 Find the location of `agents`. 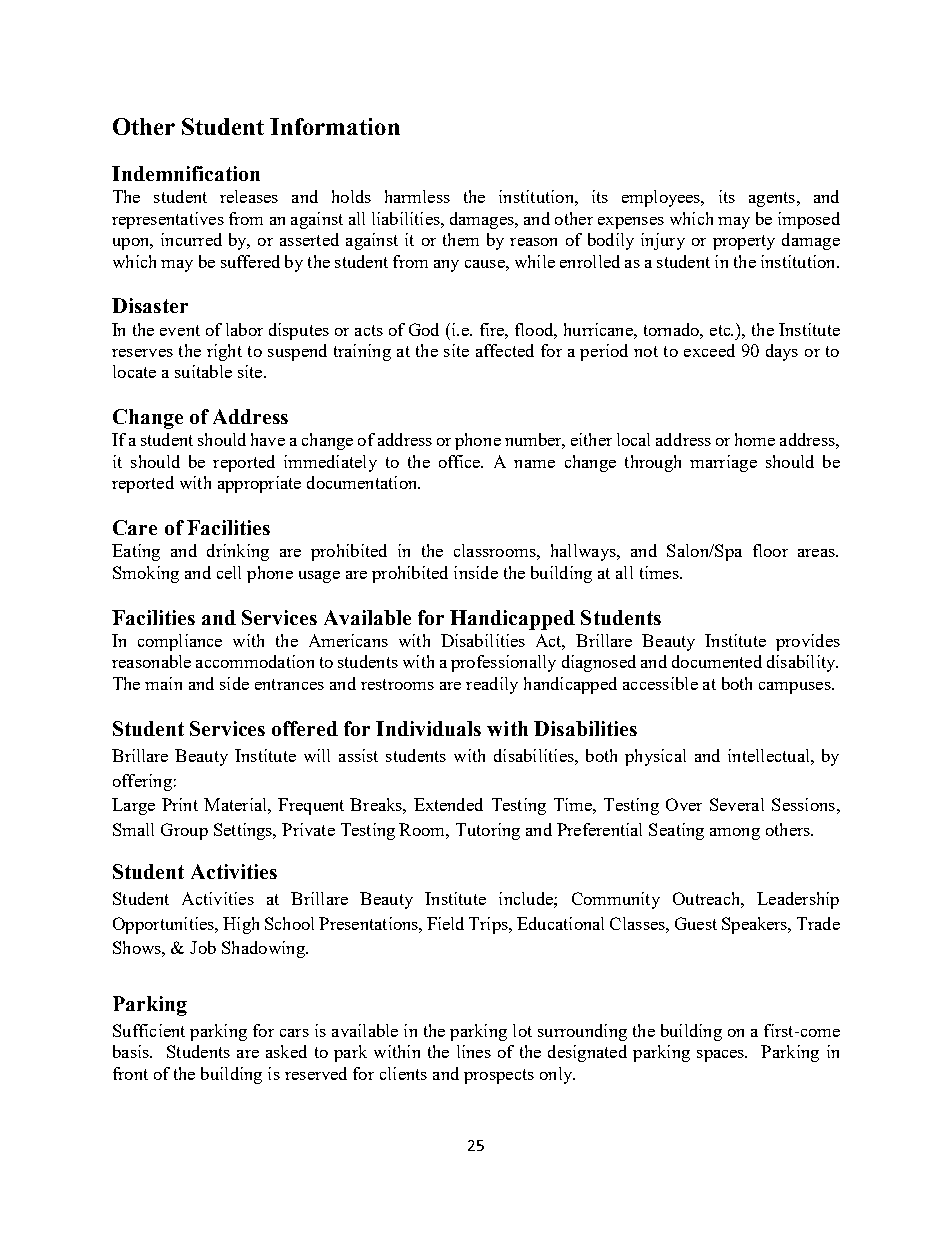

agents is located at coordinates (773, 199).
